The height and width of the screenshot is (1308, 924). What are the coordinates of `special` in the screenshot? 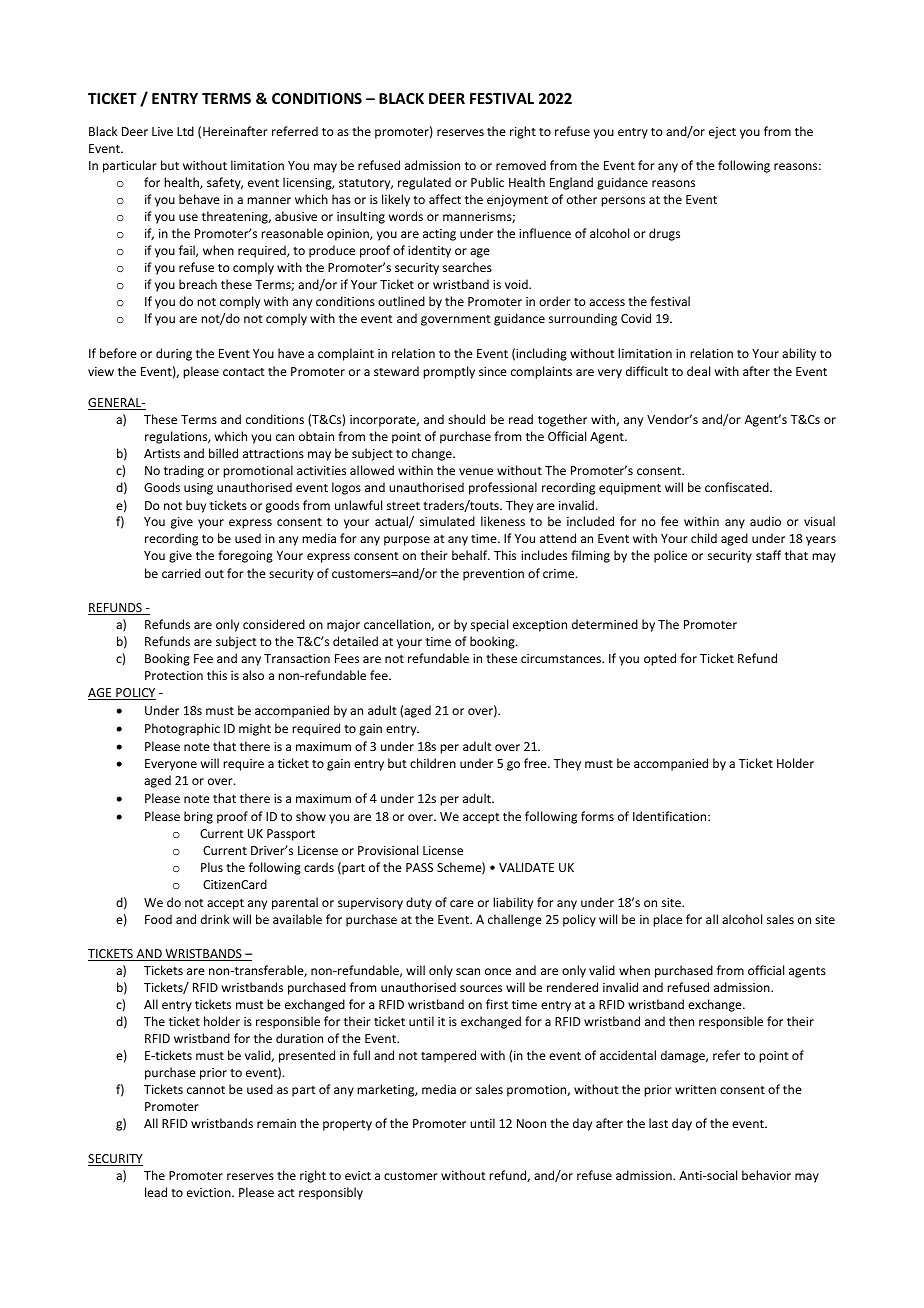 It's located at (489, 625).
